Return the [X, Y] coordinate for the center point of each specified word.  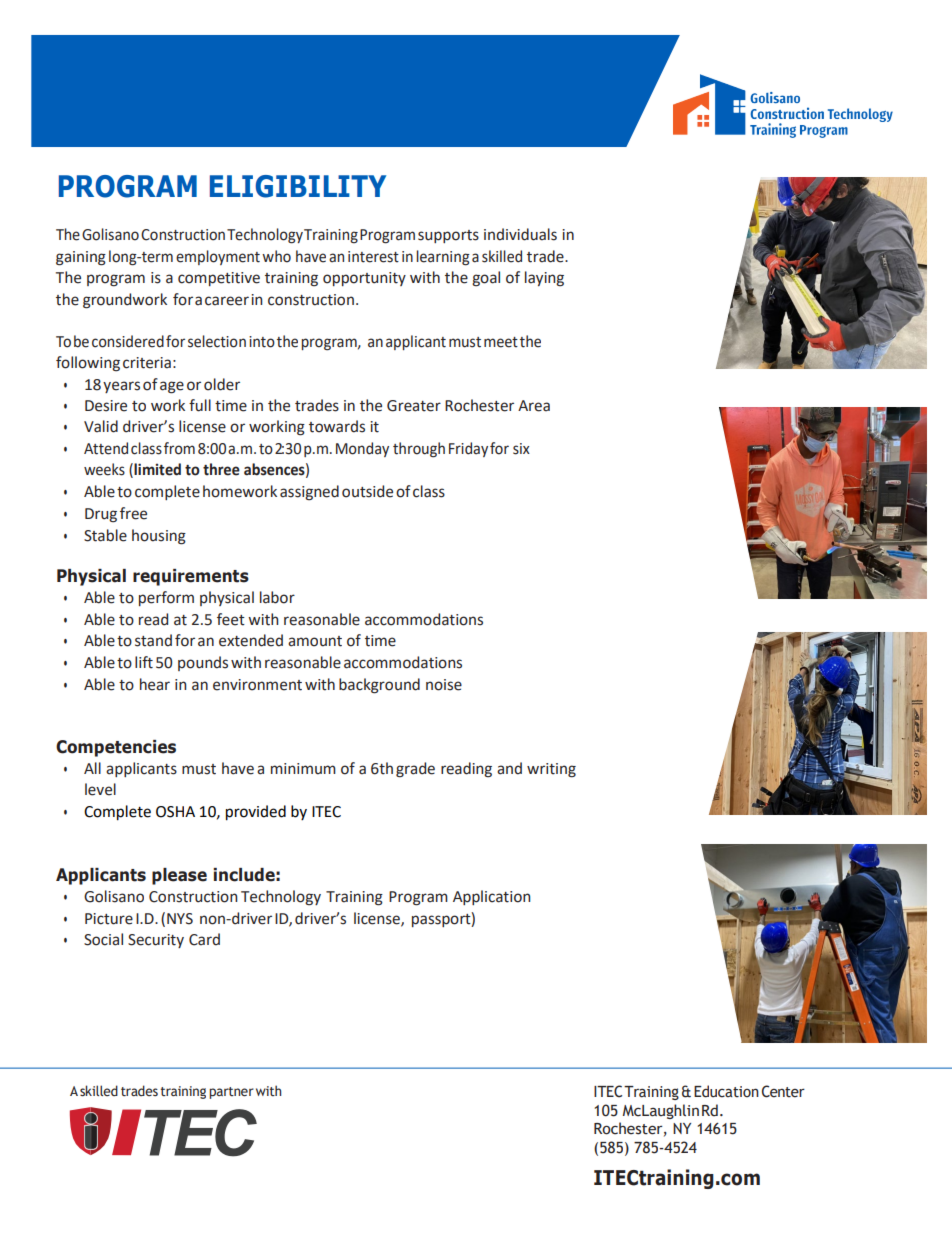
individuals [520, 234]
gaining [81, 258]
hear [155, 684]
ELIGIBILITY [298, 186]
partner [231, 1093]
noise [444, 685]
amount [315, 641]
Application [492, 897]
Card [204, 939]
